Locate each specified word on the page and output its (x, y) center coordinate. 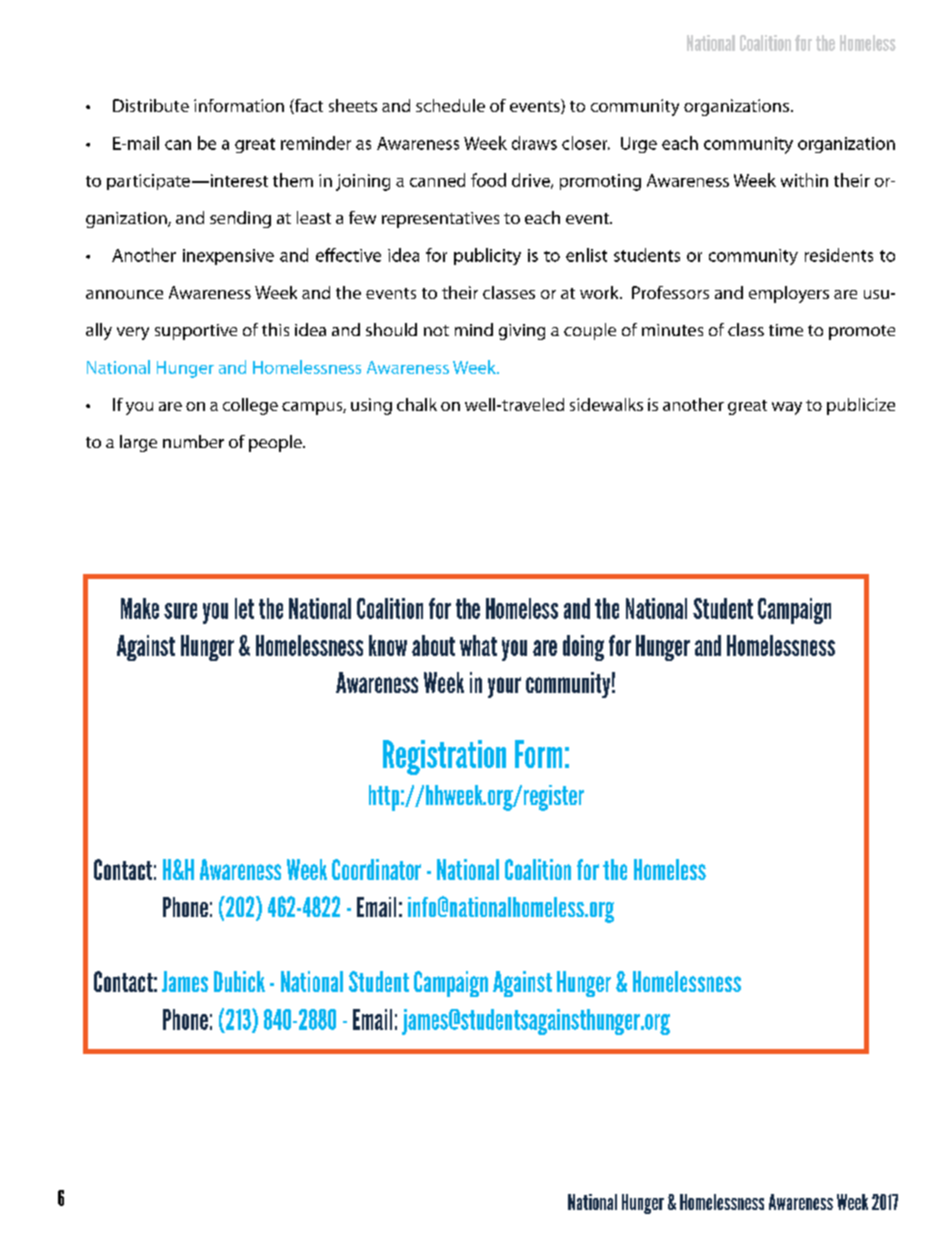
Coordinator (376, 869)
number (193, 441)
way (787, 408)
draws (534, 143)
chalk (417, 404)
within (804, 180)
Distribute (151, 105)
